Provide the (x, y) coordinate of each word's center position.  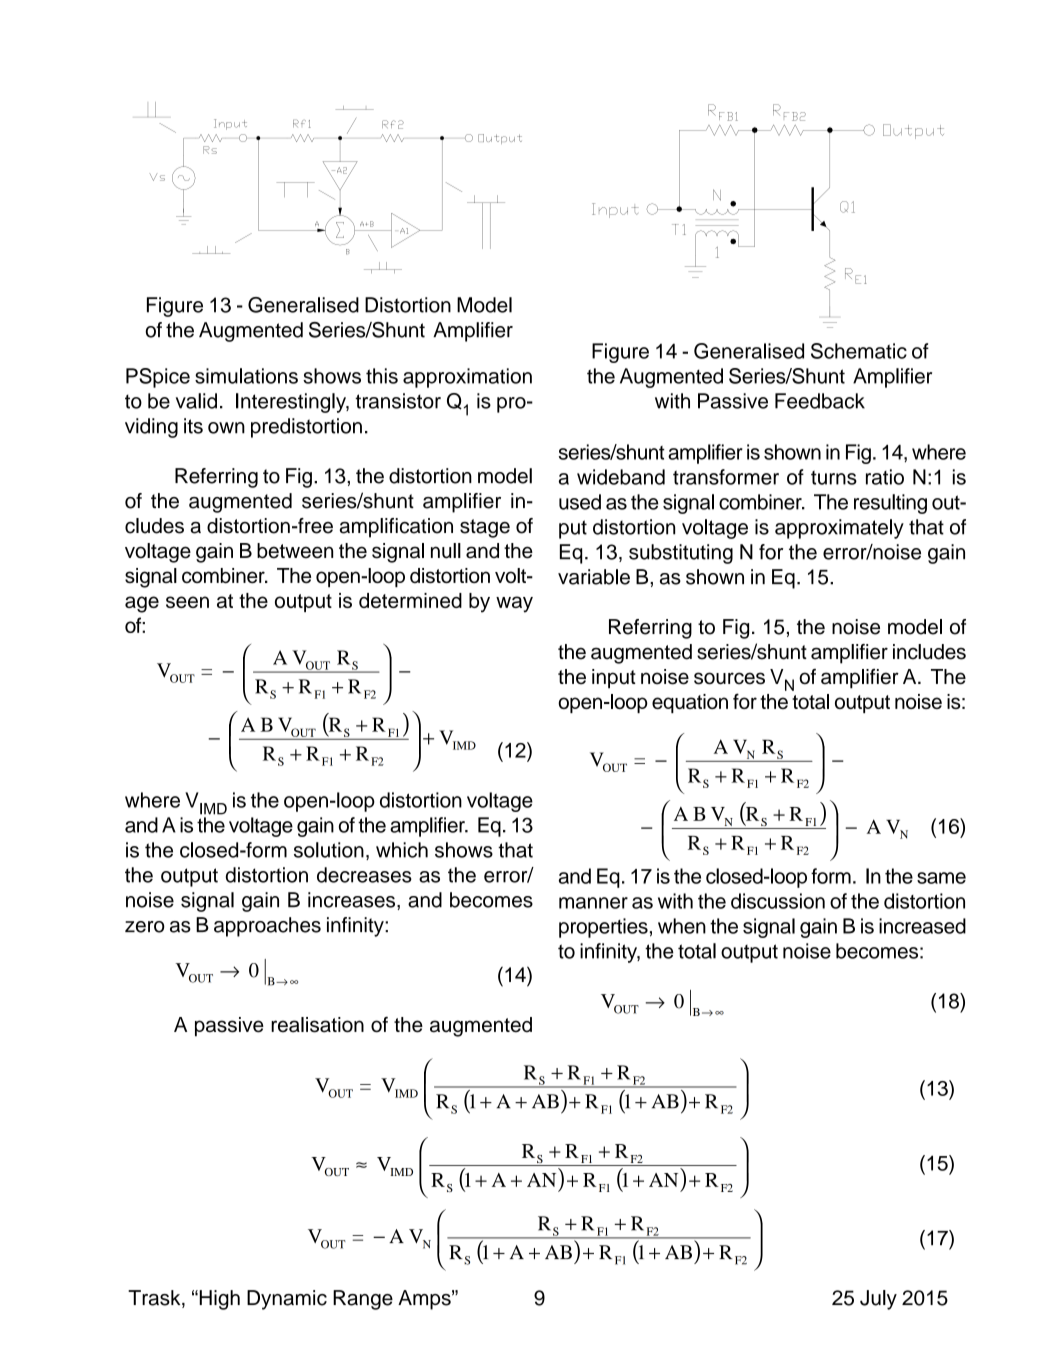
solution (329, 850)
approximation (467, 378)
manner (593, 903)
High (218, 1300)
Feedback (820, 401)
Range (363, 1300)
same (941, 878)
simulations (246, 376)
